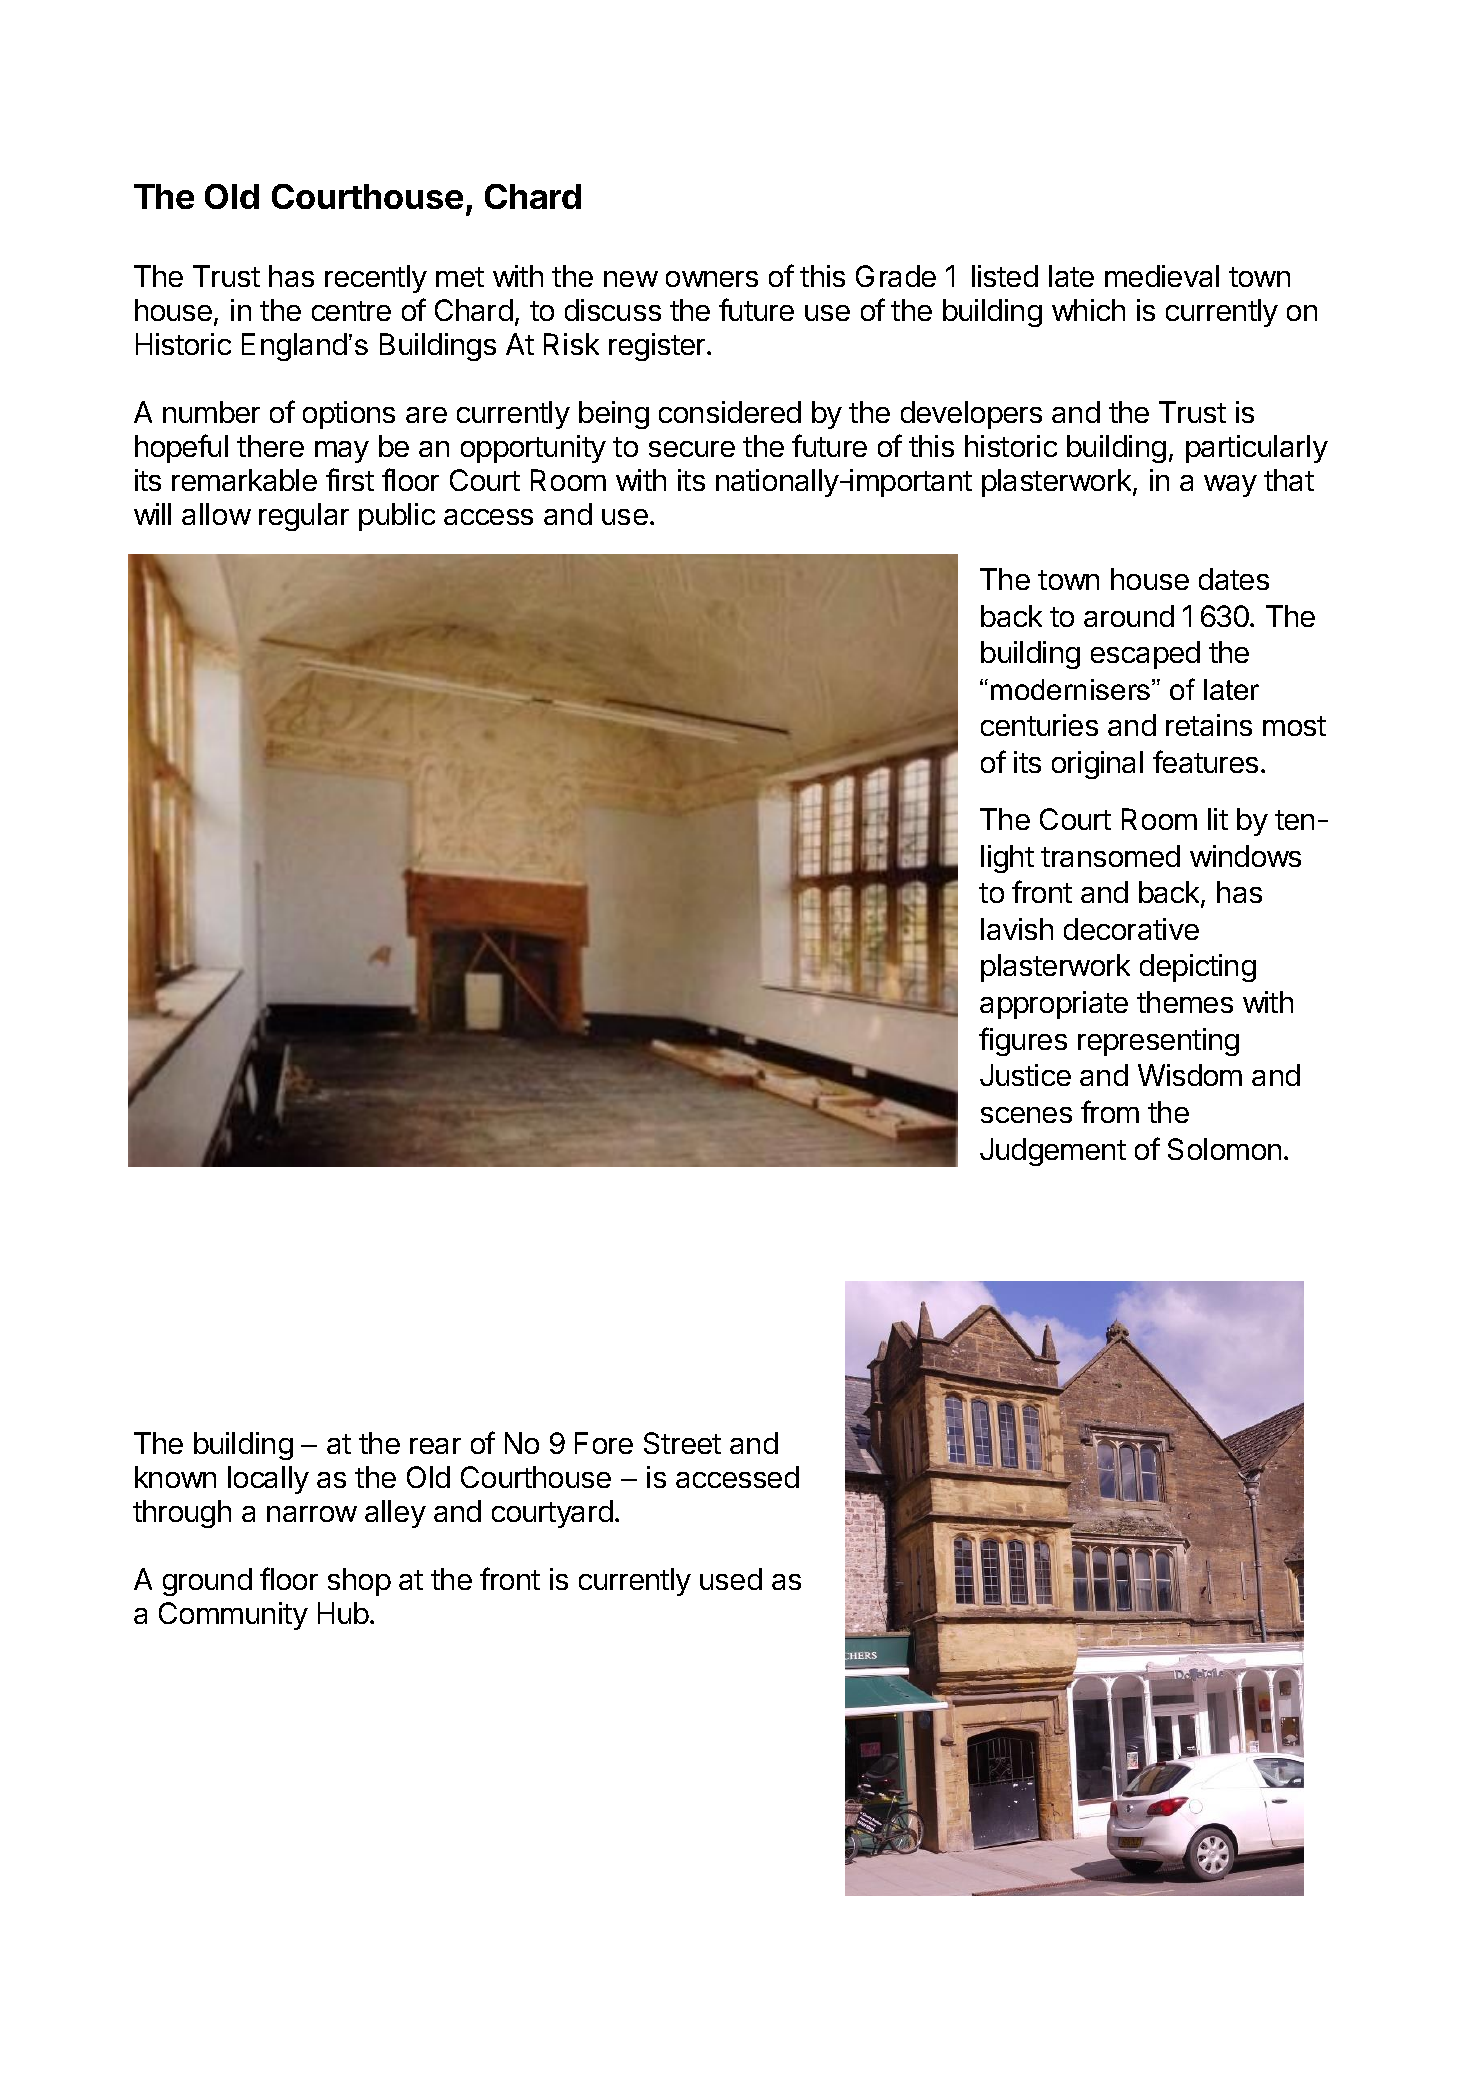 This screenshot has width=1466, height=2073. I want to click on used, so click(731, 1579).
